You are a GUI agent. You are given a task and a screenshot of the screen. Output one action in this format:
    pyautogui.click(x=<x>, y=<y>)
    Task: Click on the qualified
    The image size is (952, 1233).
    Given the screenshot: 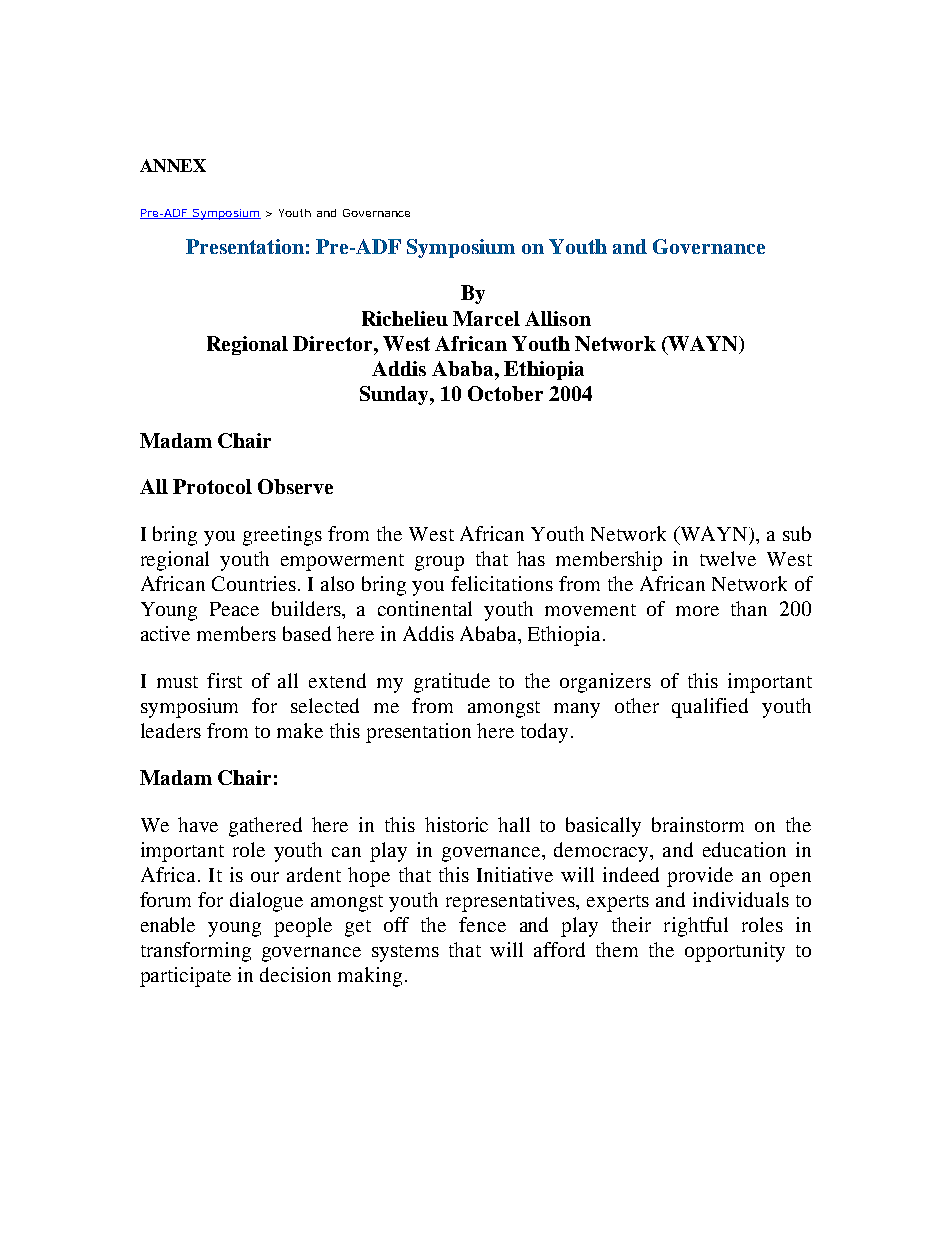 What is the action you would take?
    pyautogui.click(x=710, y=708)
